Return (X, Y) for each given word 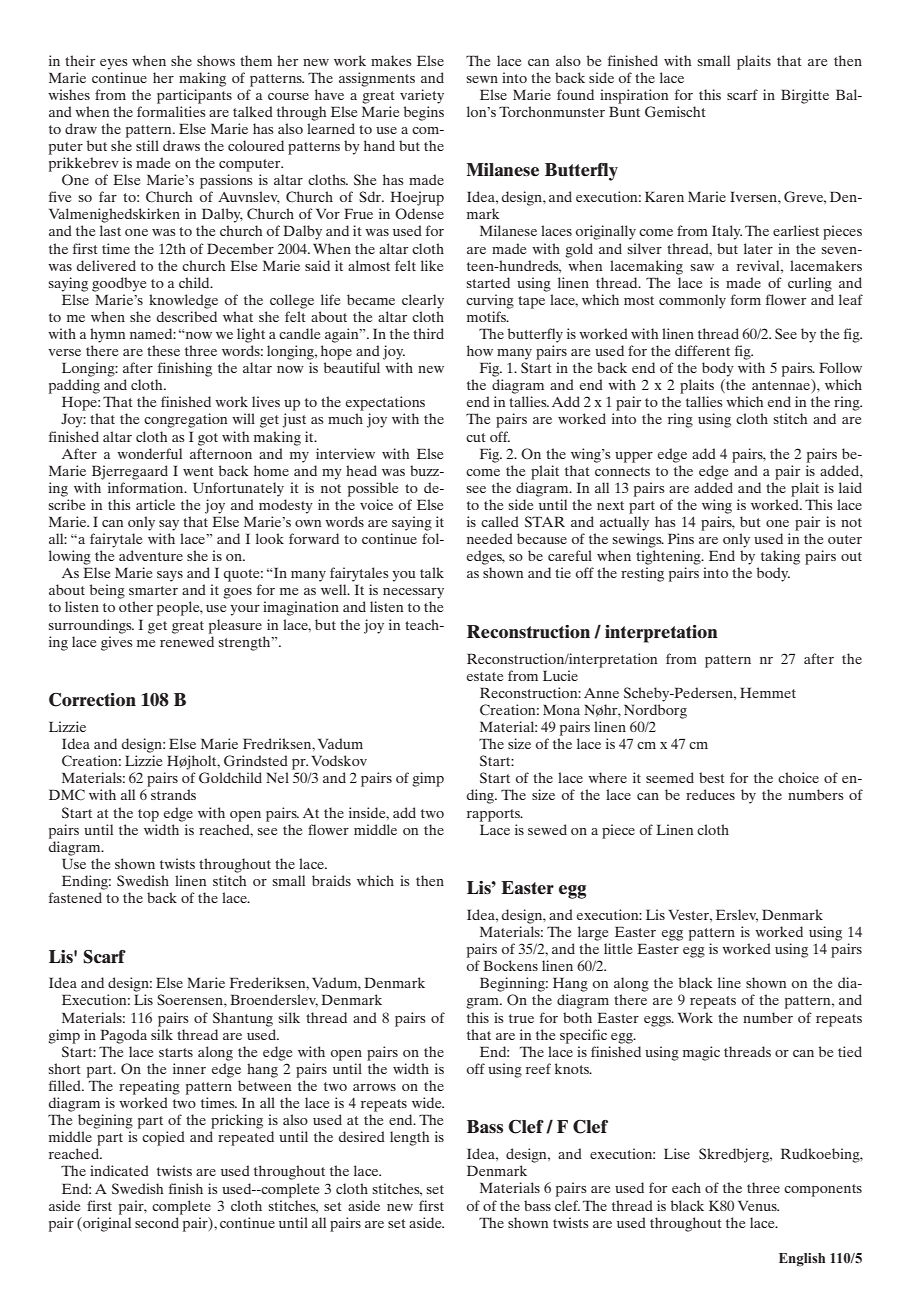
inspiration (634, 96)
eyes (114, 64)
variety (422, 96)
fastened (75, 897)
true (521, 1018)
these (163, 350)
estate (485, 676)
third (428, 333)
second (157, 1222)
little (618, 948)
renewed (187, 641)
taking (780, 557)
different (702, 350)
